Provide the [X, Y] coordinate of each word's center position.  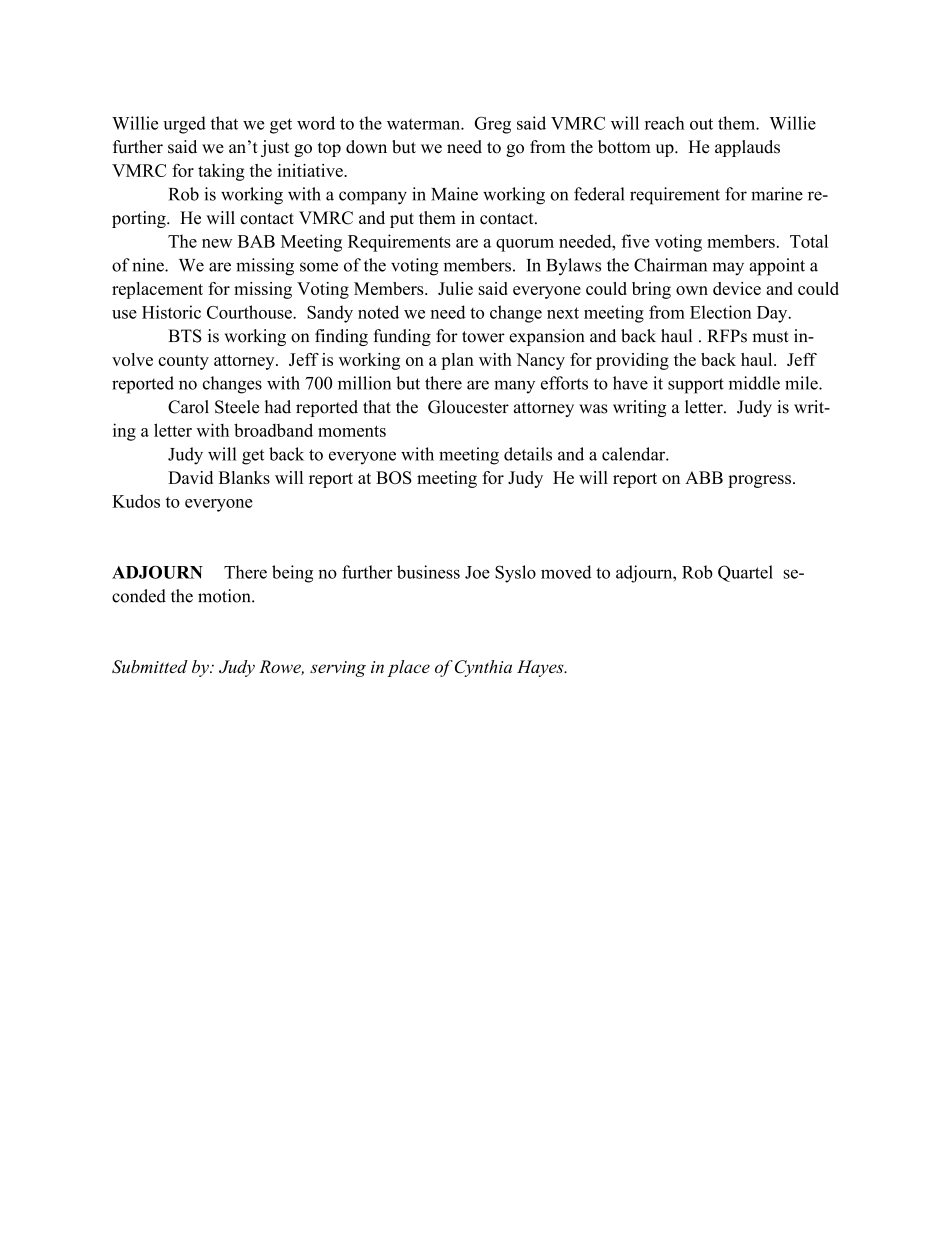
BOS [394, 477]
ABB [704, 477]
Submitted [150, 667]
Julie [455, 288]
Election [721, 312]
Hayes [541, 668]
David [190, 477]
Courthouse [250, 312]
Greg [492, 125]
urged [184, 125]
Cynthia [483, 668]
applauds [747, 148]
